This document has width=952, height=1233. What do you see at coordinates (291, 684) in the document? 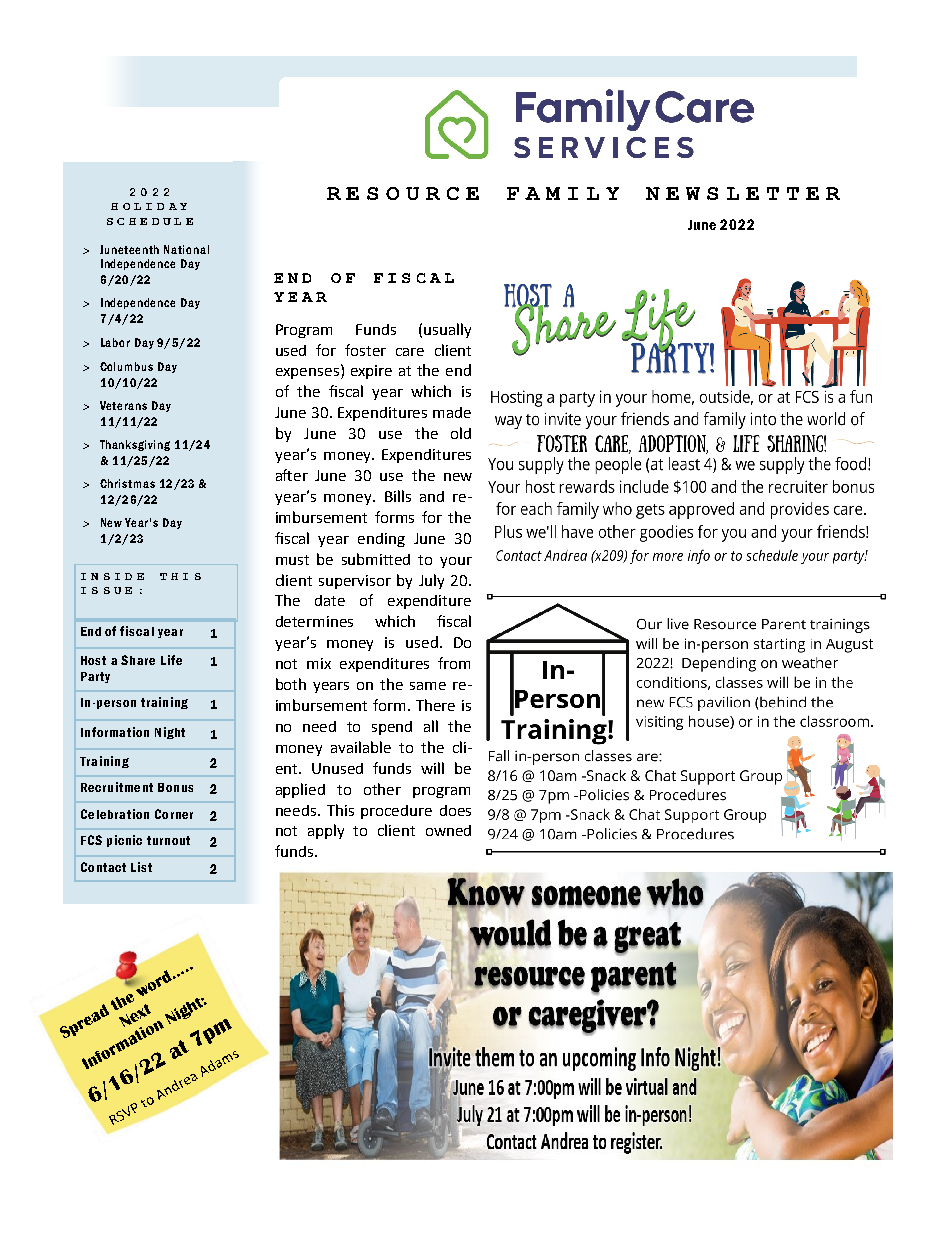
I see `both` at bounding box center [291, 684].
